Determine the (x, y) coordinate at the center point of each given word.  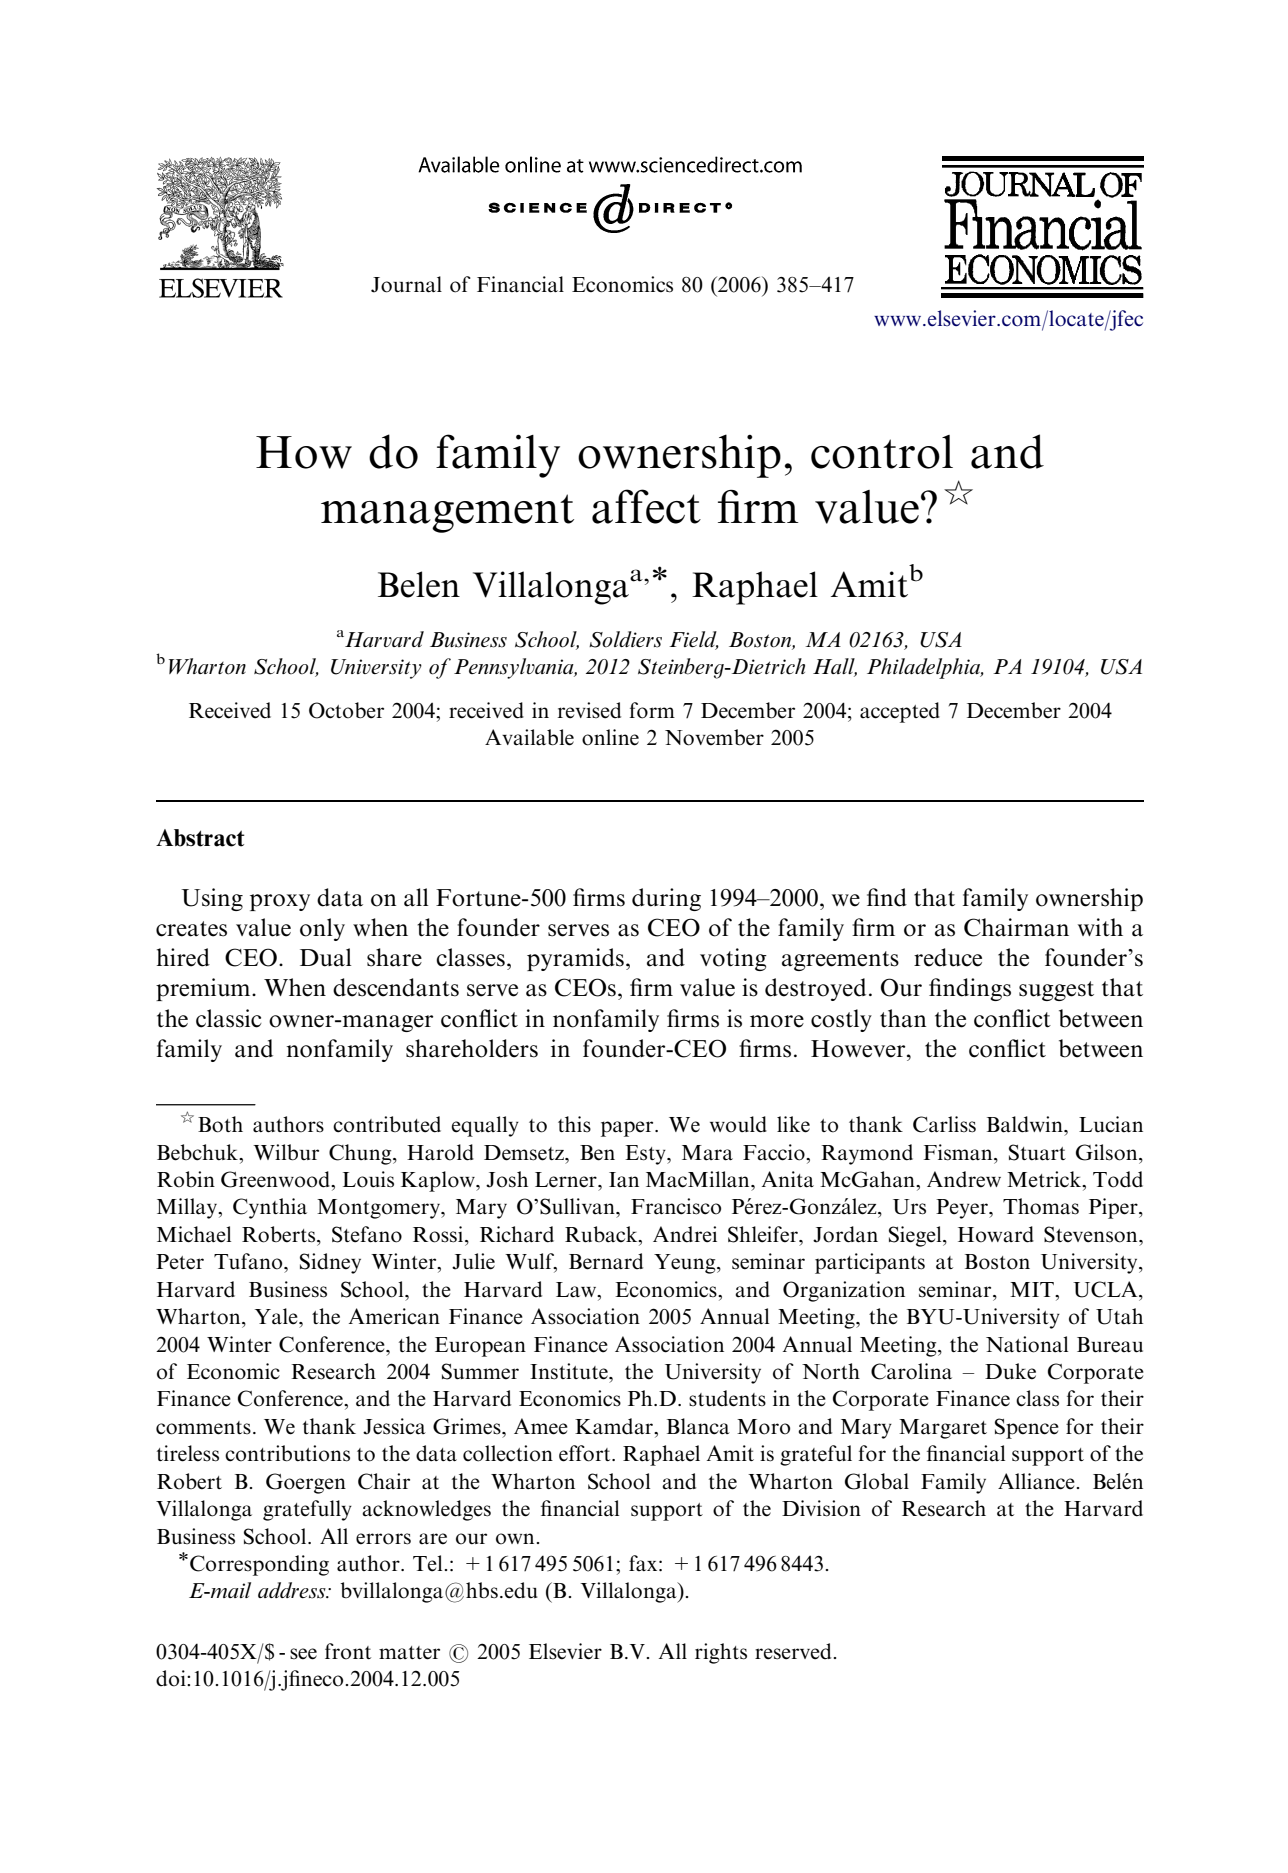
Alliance (1036, 1481)
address (293, 1590)
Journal (406, 284)
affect (646, 506)
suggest (1056, 991)
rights (721, 1653)
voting (733, 959)
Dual (325, 957)
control (882, 452)
